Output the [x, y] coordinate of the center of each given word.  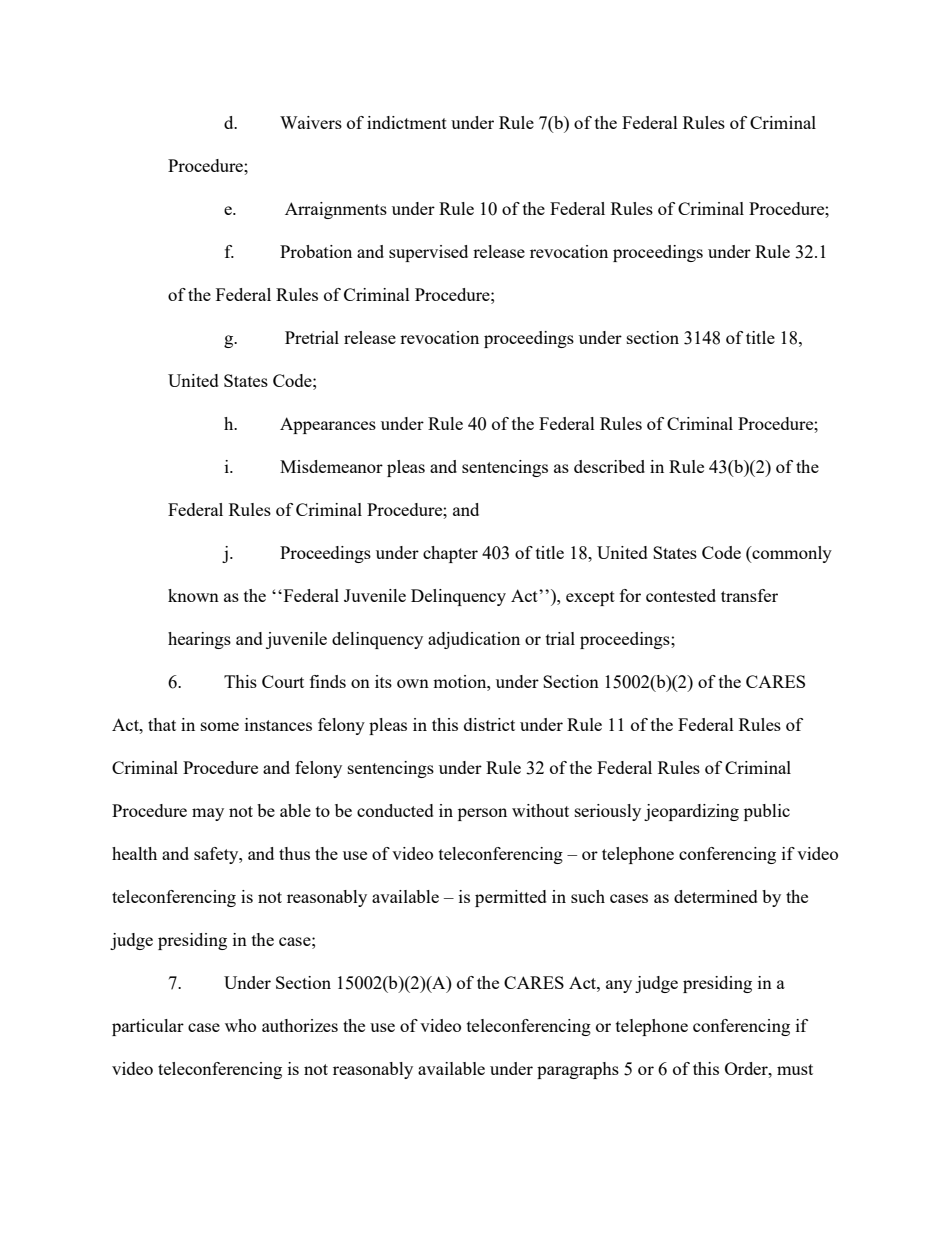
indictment [407, 122]
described [609, 466]
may [208, 814]
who [240, 1025]
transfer [749, 595]
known [193, 595]
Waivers [311, 122]
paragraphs [578, 1070]
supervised [428, 253]
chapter [450, 554]
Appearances [328, 425]
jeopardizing [691, 812]
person [482, 814]
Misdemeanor [331, 466]
